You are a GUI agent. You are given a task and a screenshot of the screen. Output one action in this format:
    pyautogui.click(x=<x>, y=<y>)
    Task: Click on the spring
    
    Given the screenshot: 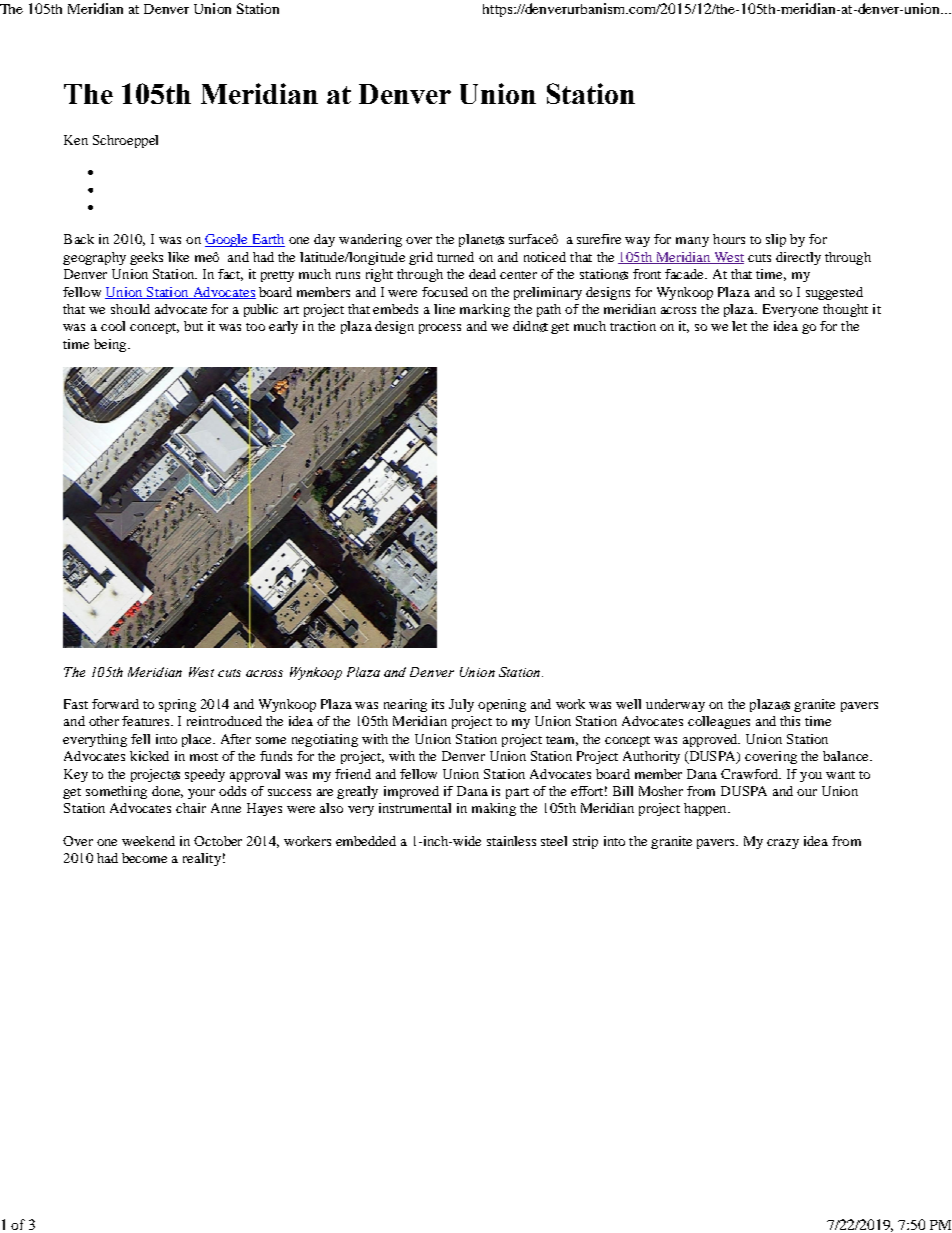 What is the action you would take?
    pyautogui.click(x=177, y=705)
